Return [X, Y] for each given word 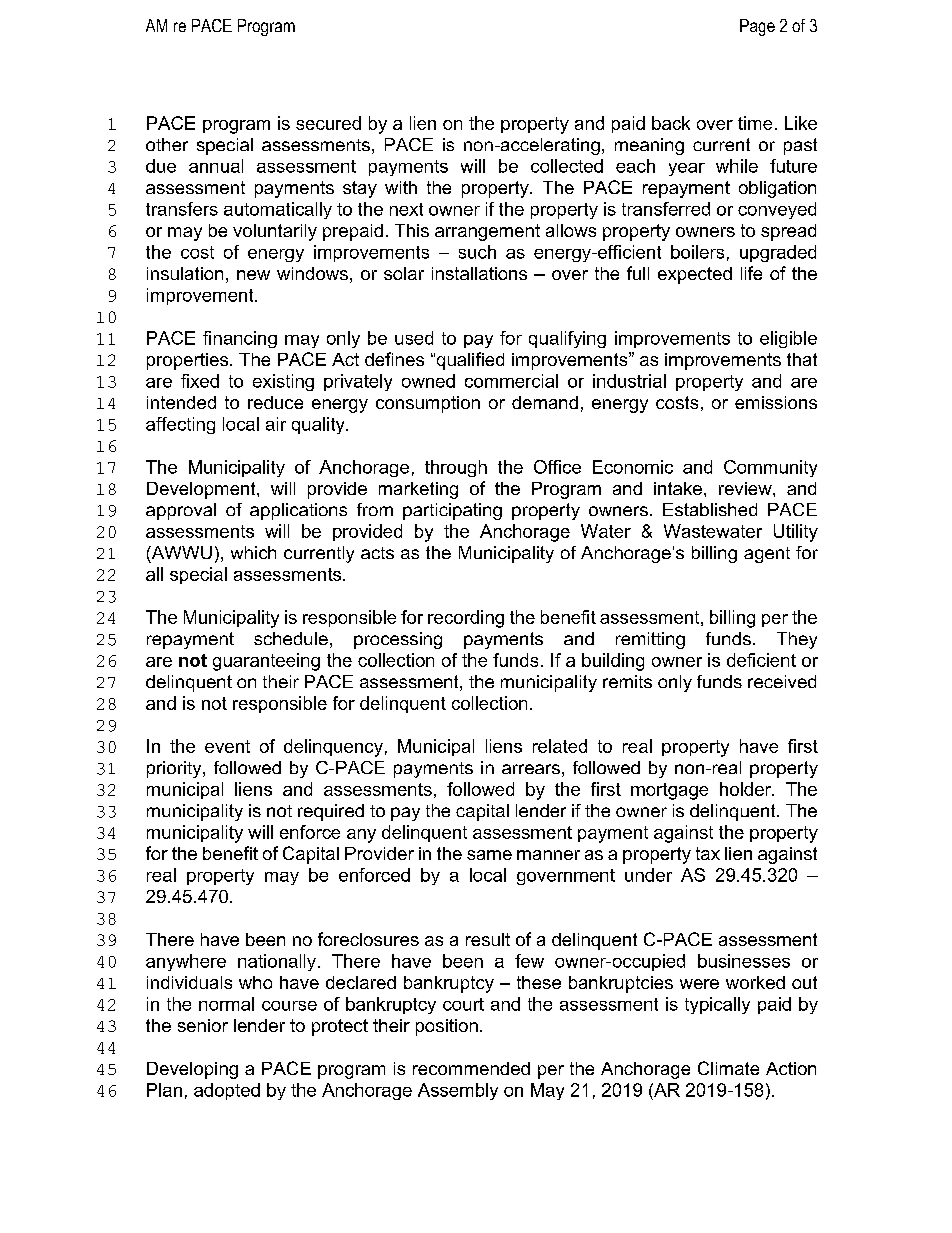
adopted [227, 1091]
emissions [776, 402]
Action [791, 1068]
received [782, 681]
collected [567, 166]
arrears [531, 769]
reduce [275, 402]
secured [328, 123]
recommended [471, 1068]
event [227, 746]
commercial [511, 381]
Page [757, 27]
